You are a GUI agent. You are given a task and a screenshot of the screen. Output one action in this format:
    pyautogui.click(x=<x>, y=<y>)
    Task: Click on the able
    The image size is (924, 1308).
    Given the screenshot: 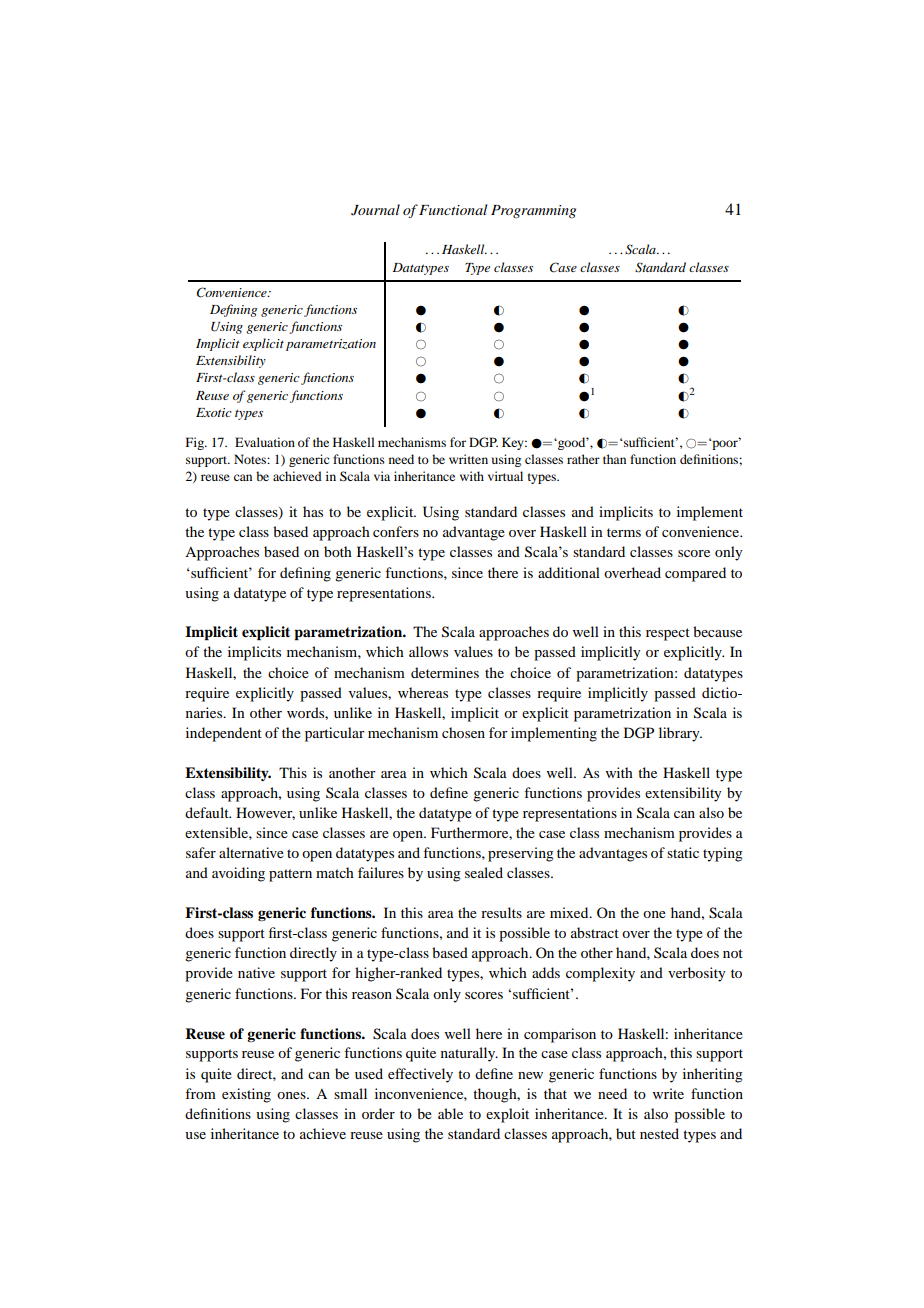 What is the action you would take?
    pyautogui.click(x=450, y=1113)
